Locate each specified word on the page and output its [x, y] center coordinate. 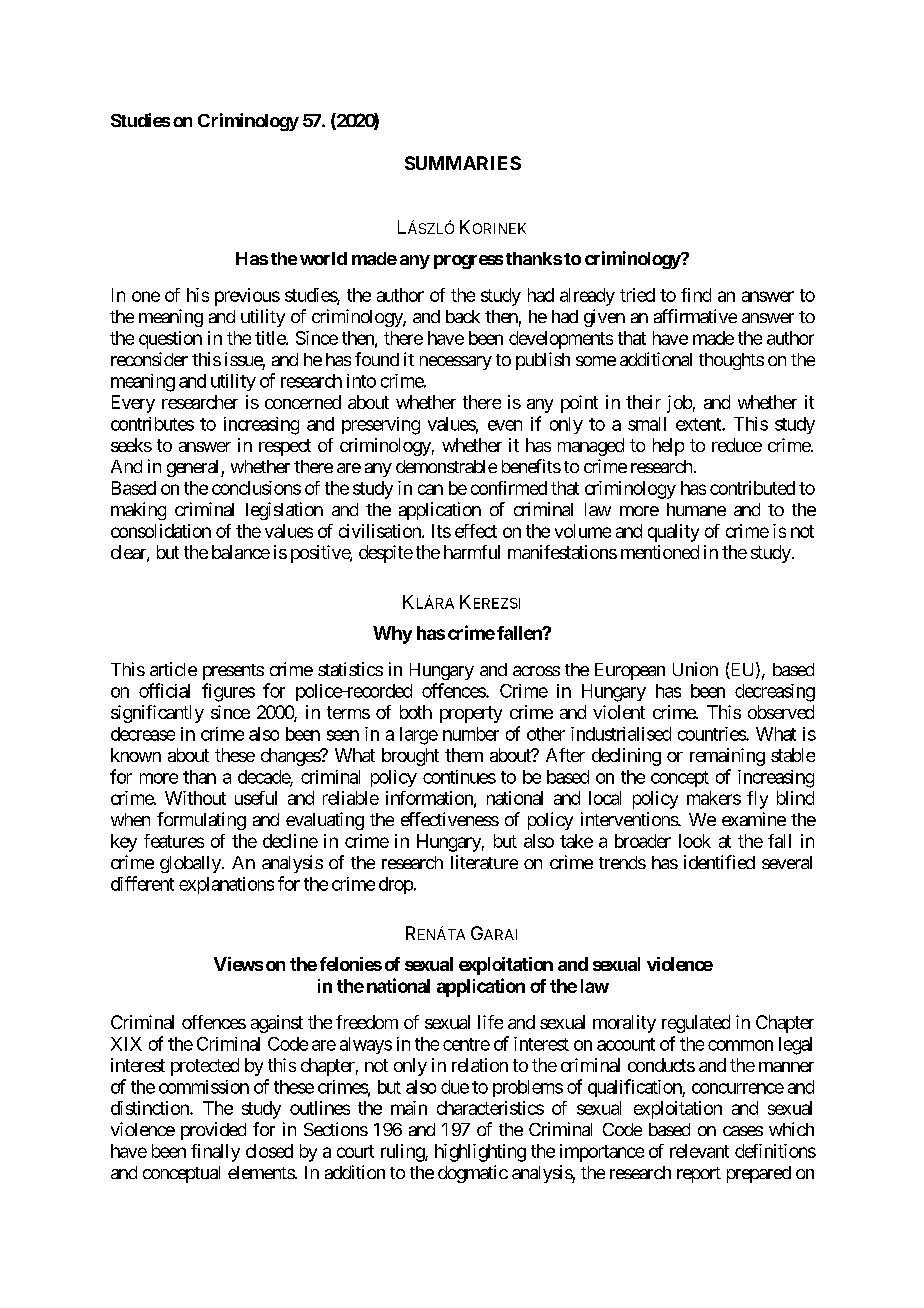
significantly [157, 714]
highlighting [480, 1153]
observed [781, 712]
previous [247, 297]
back [463, 316]
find [696, 295]
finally [215, 1153]
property [471, 714]
